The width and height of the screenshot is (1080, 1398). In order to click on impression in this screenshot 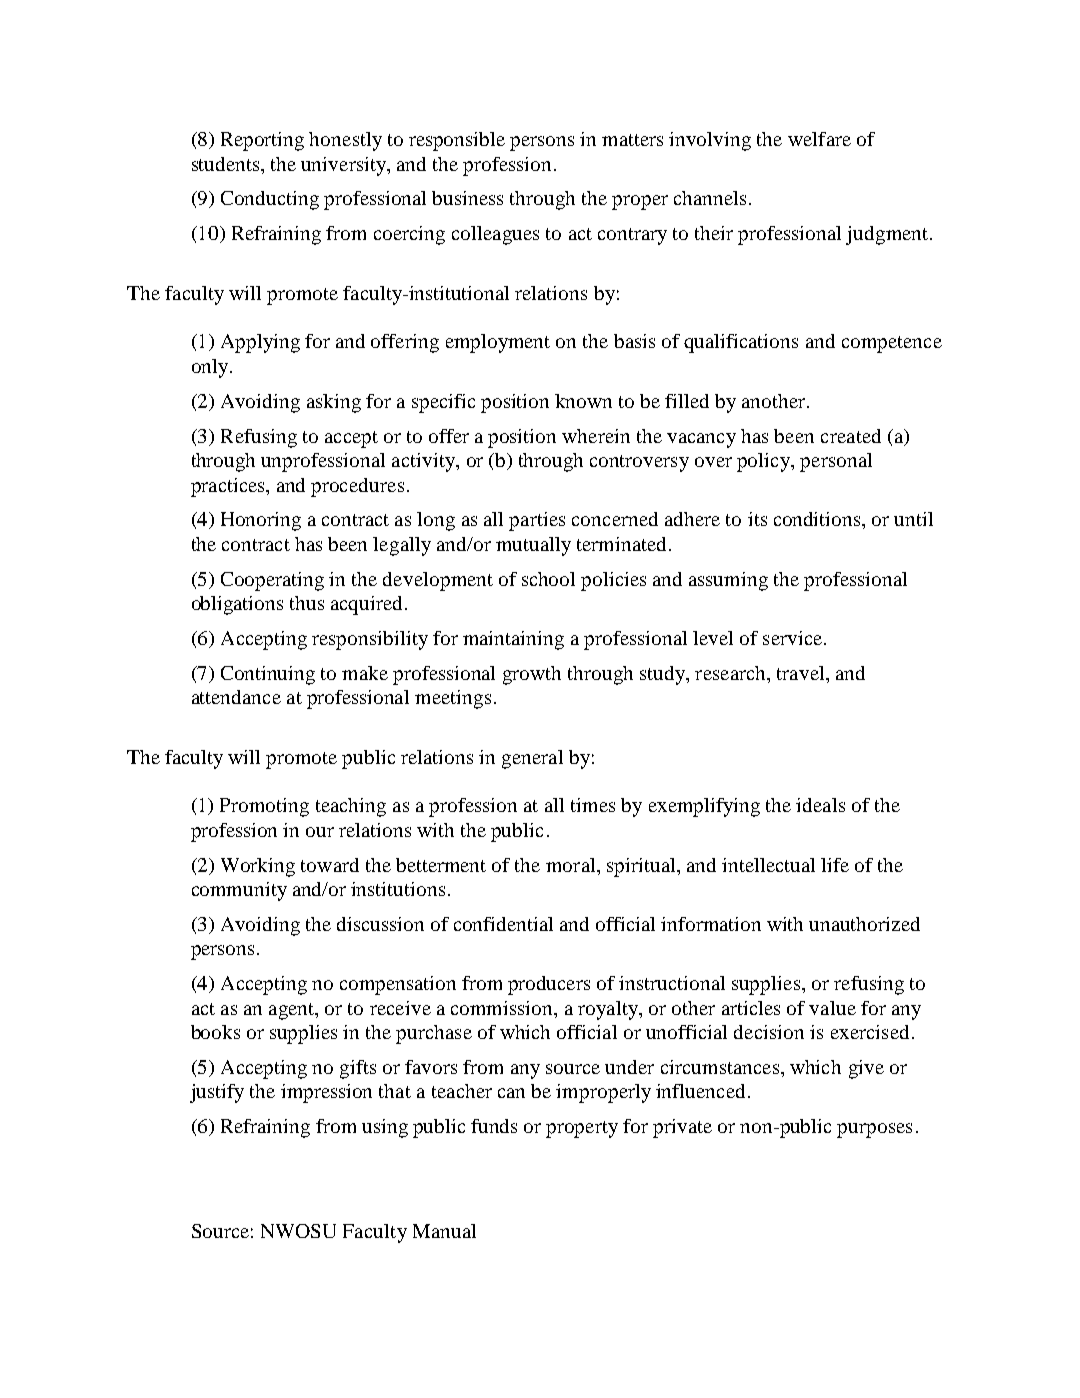, I will do `click(326, 1093)`.
